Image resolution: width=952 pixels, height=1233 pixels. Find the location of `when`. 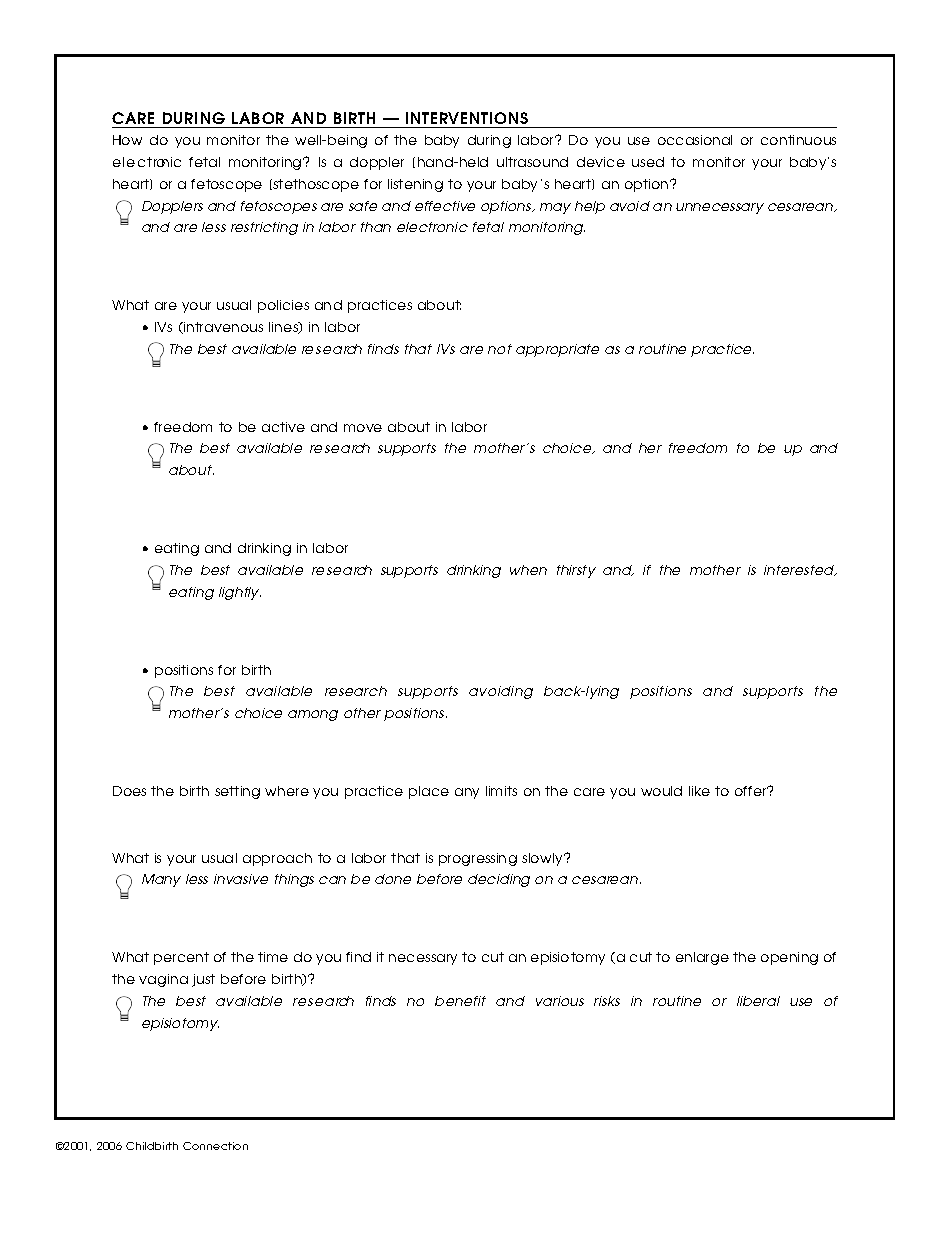

when is located at coordinates (528, 570).
